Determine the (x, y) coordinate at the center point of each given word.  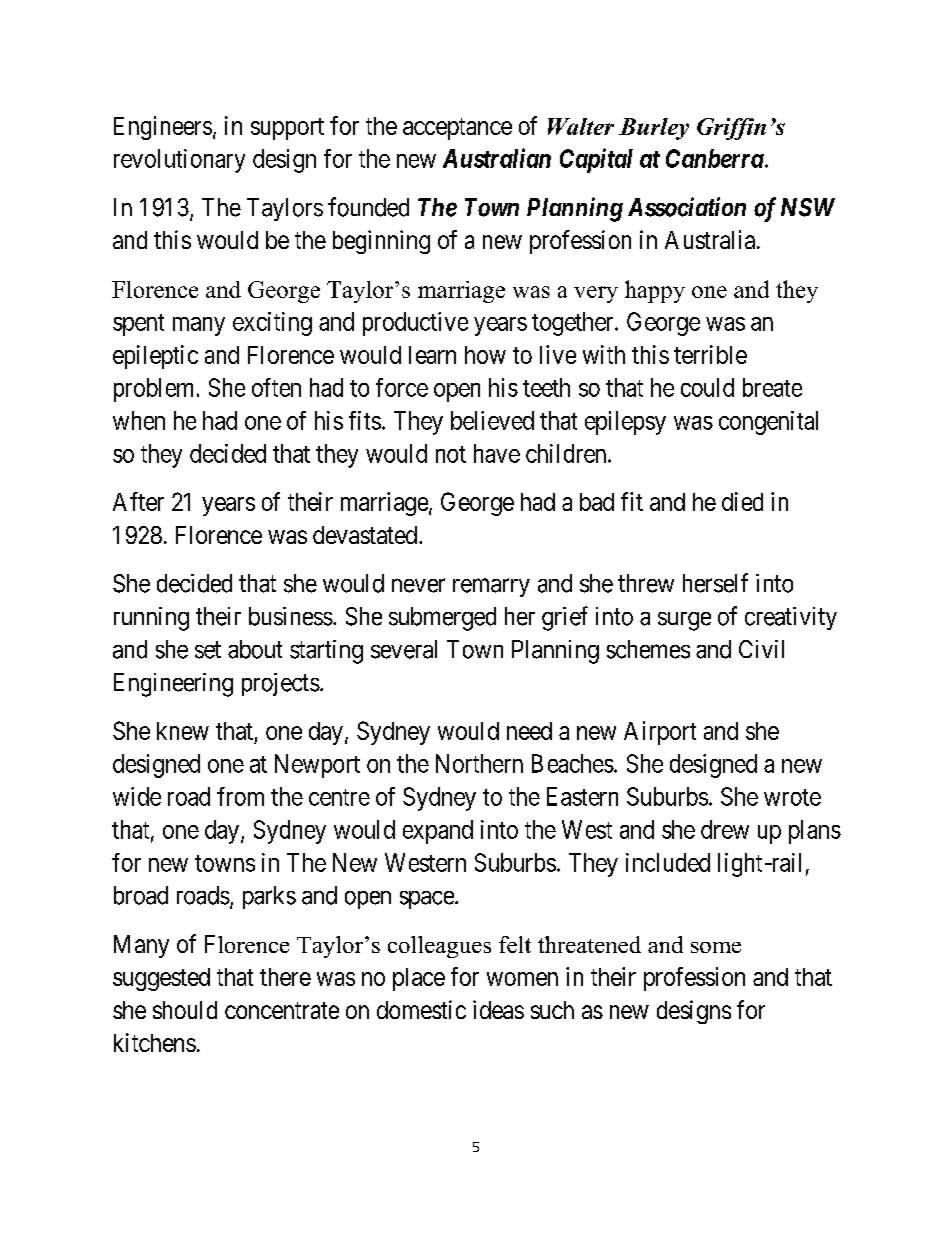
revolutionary (179, 161)
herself (715, 583)
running (151, 619)
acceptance (457, 129)
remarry (491, 587)
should (185, 1010)
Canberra (715, 158)
